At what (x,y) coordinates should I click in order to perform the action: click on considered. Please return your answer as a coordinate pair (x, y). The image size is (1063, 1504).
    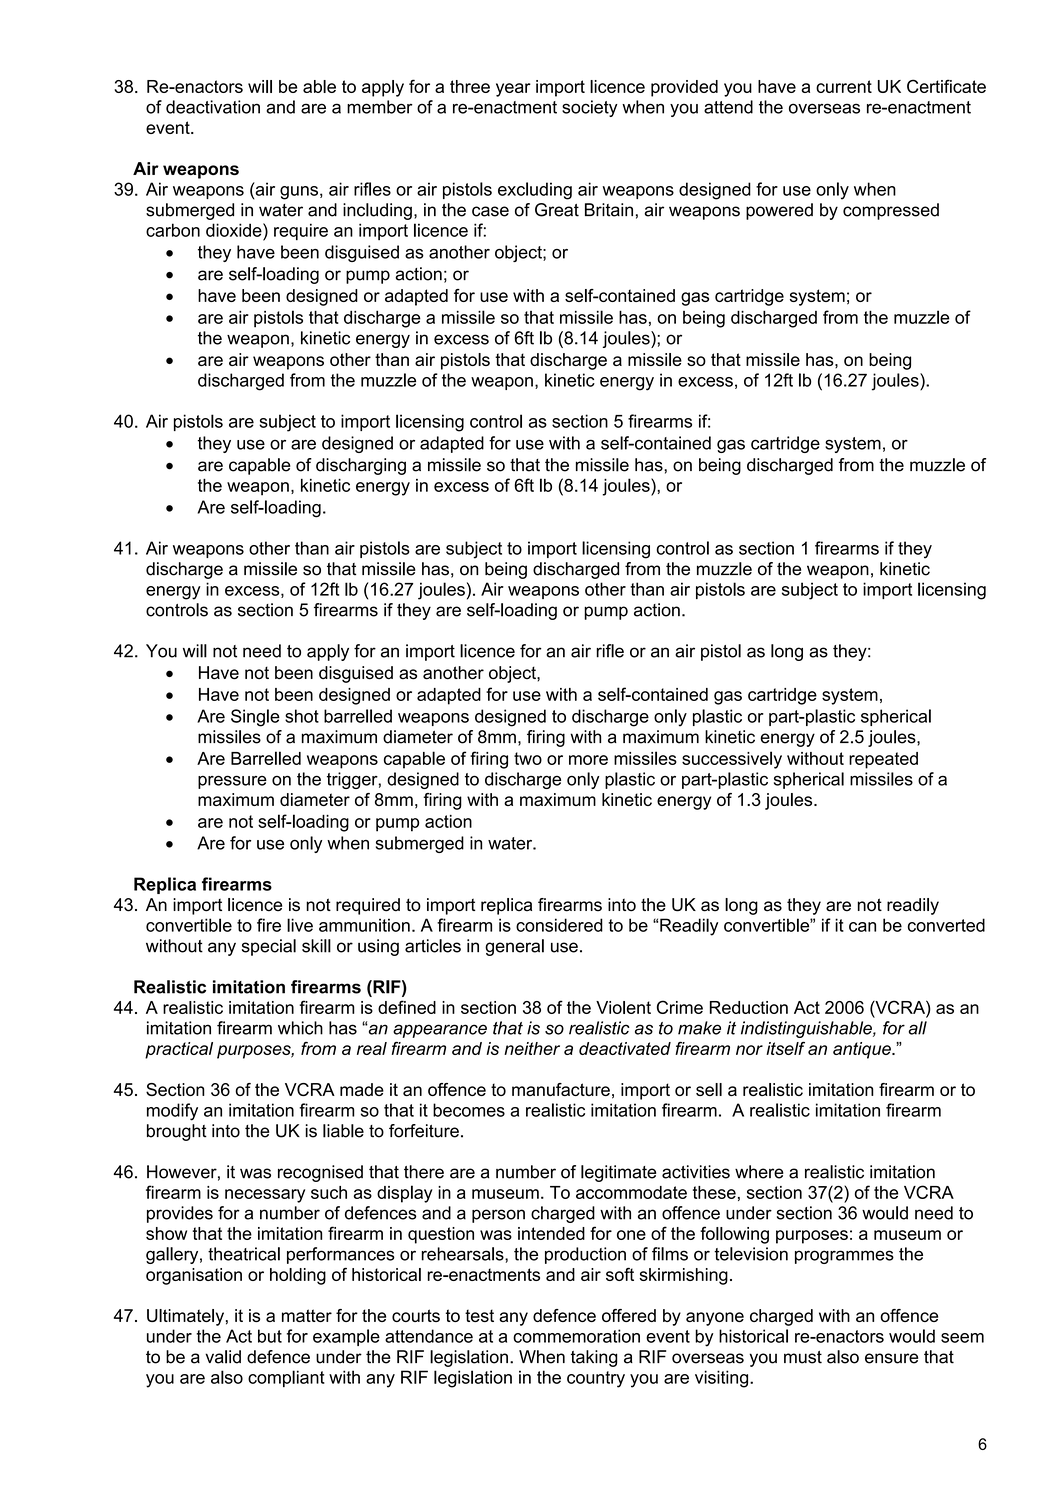
    Looking at the image, I should click on (559, 925).
